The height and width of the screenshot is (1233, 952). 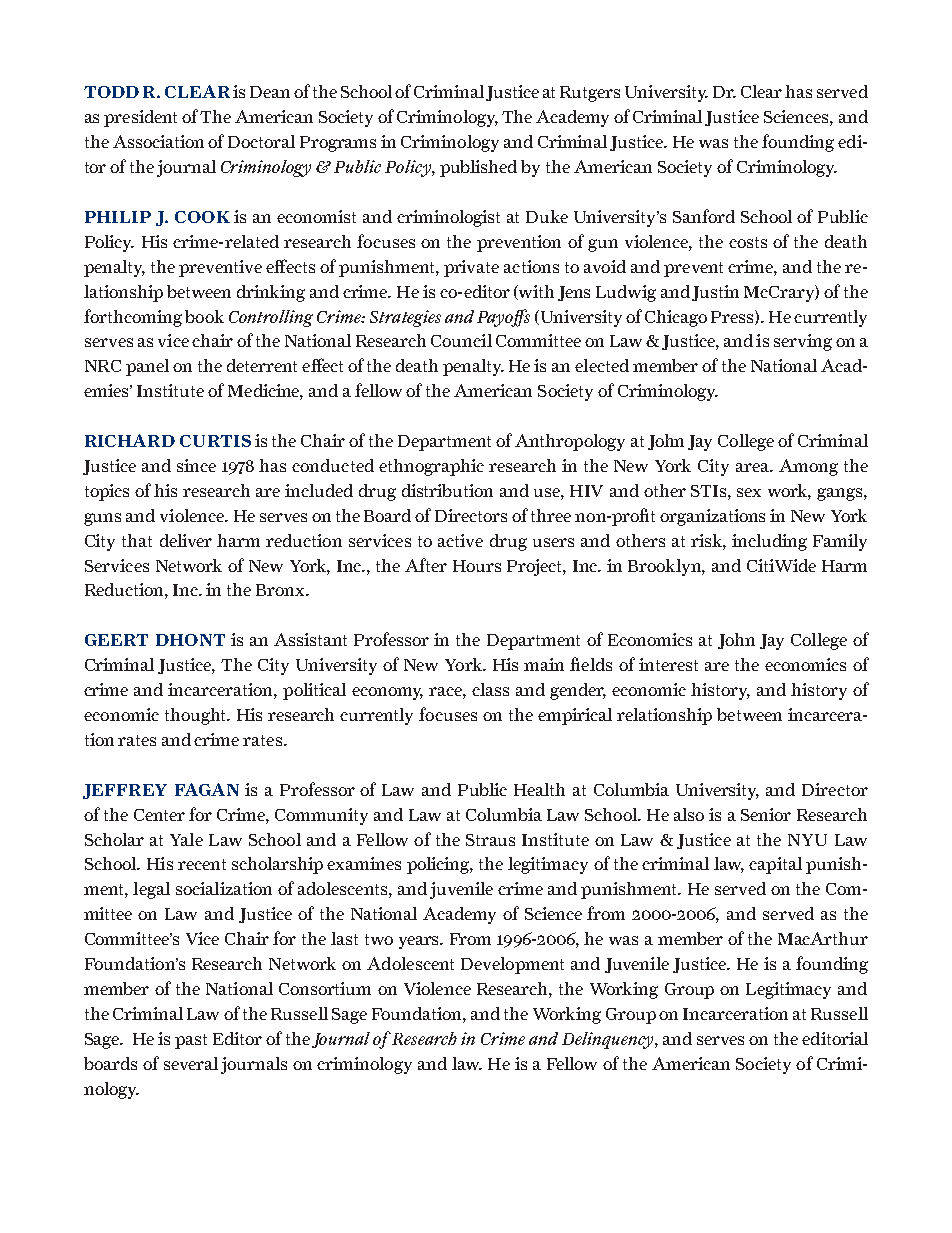 What do you see at coordinates (140, 118) in the screenshot?
I see `president` at bounding box center [140, 118].
